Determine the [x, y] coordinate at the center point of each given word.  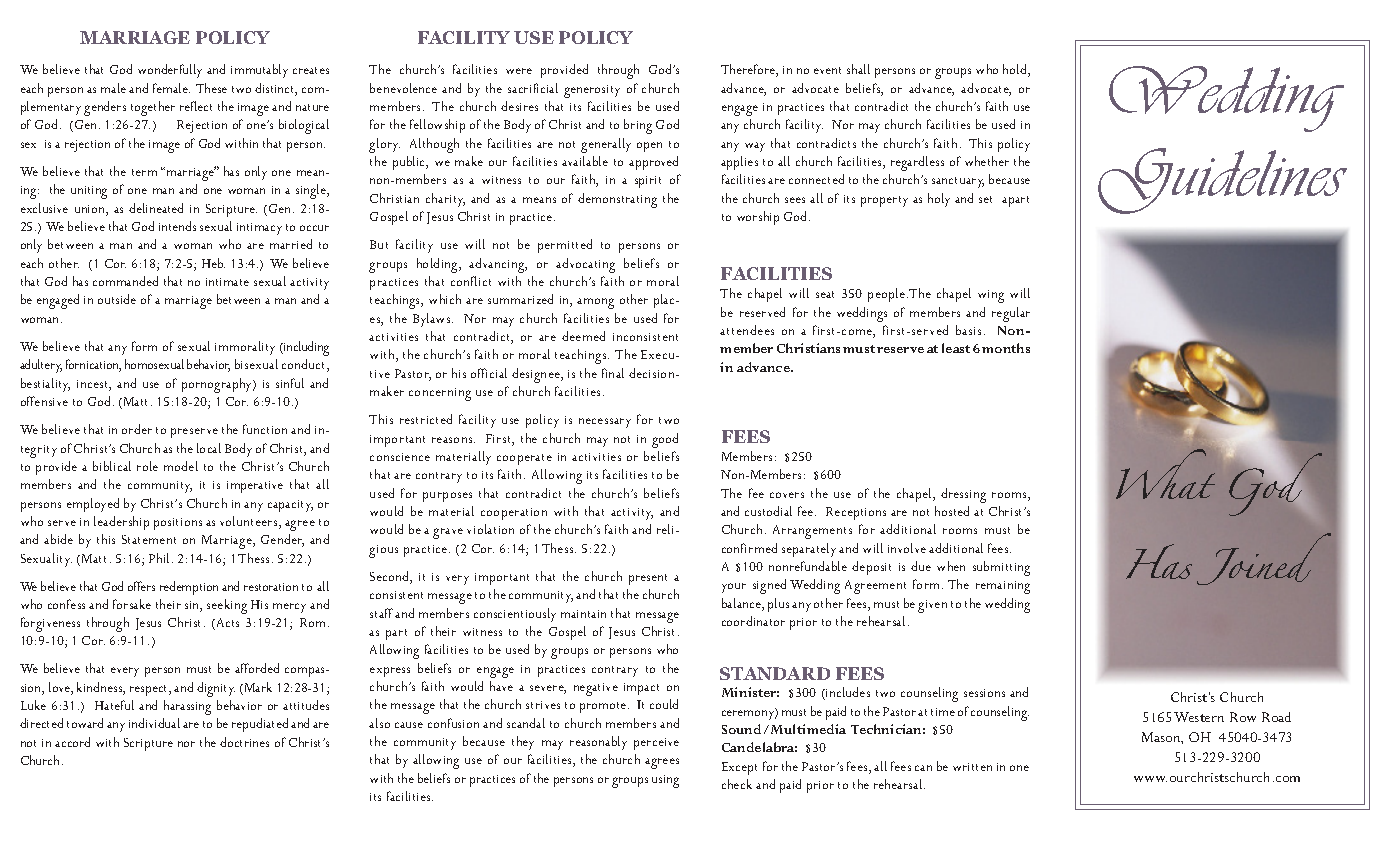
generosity [592, 91]
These [211, 88]
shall [858, 69]
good [665, 440]
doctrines [244, 742]
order [137, 429]
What [1165, 474]
